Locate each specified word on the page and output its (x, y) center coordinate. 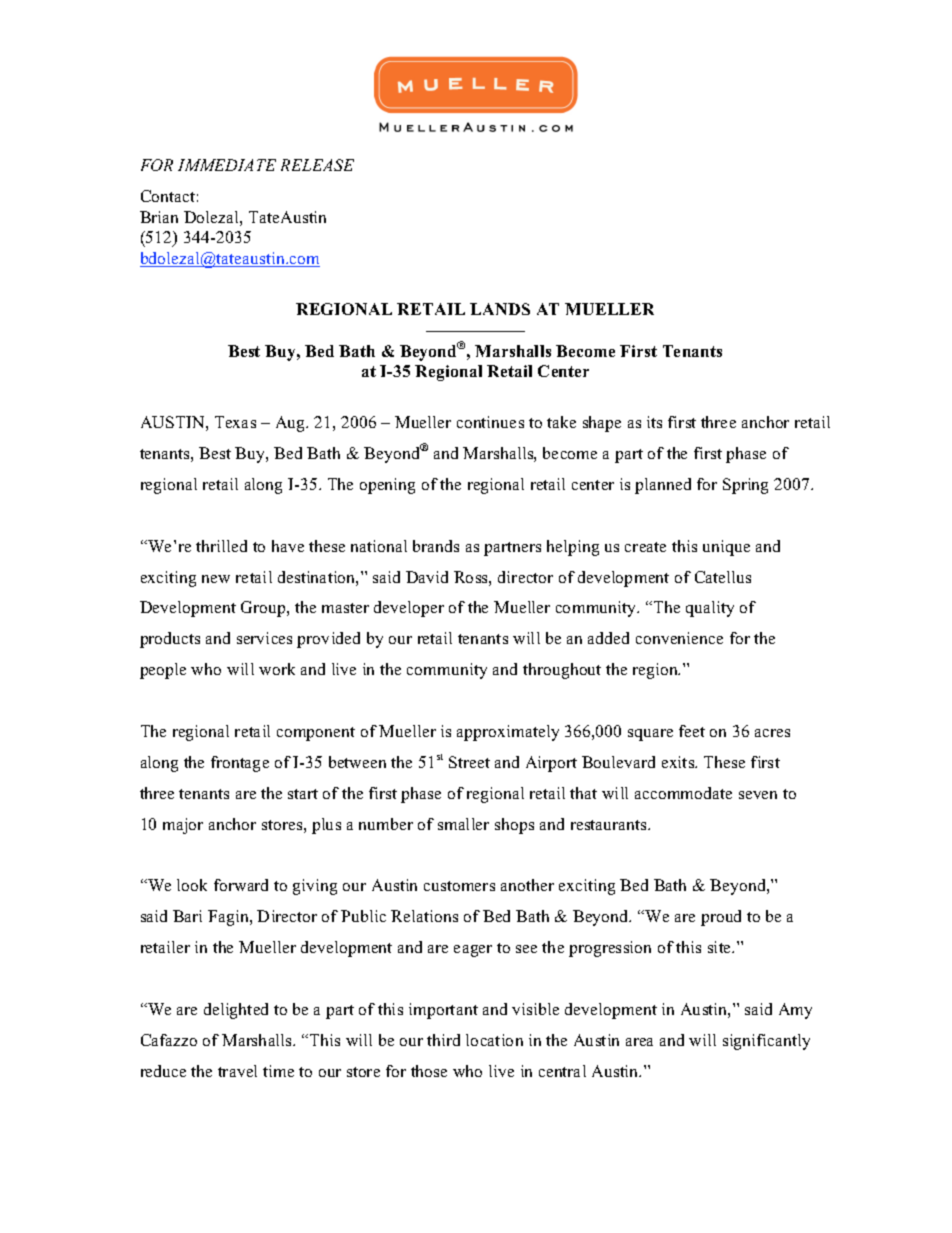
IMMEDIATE (227, 165)
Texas (235, 422)
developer (409, 609)
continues (490, 422)
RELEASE (317, 165)
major (183, 826)
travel (237, 1071)
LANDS (500, 309)
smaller (463, 824)
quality (710, 609)
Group (264, 609)
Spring (745, 486)
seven (758, 795)
